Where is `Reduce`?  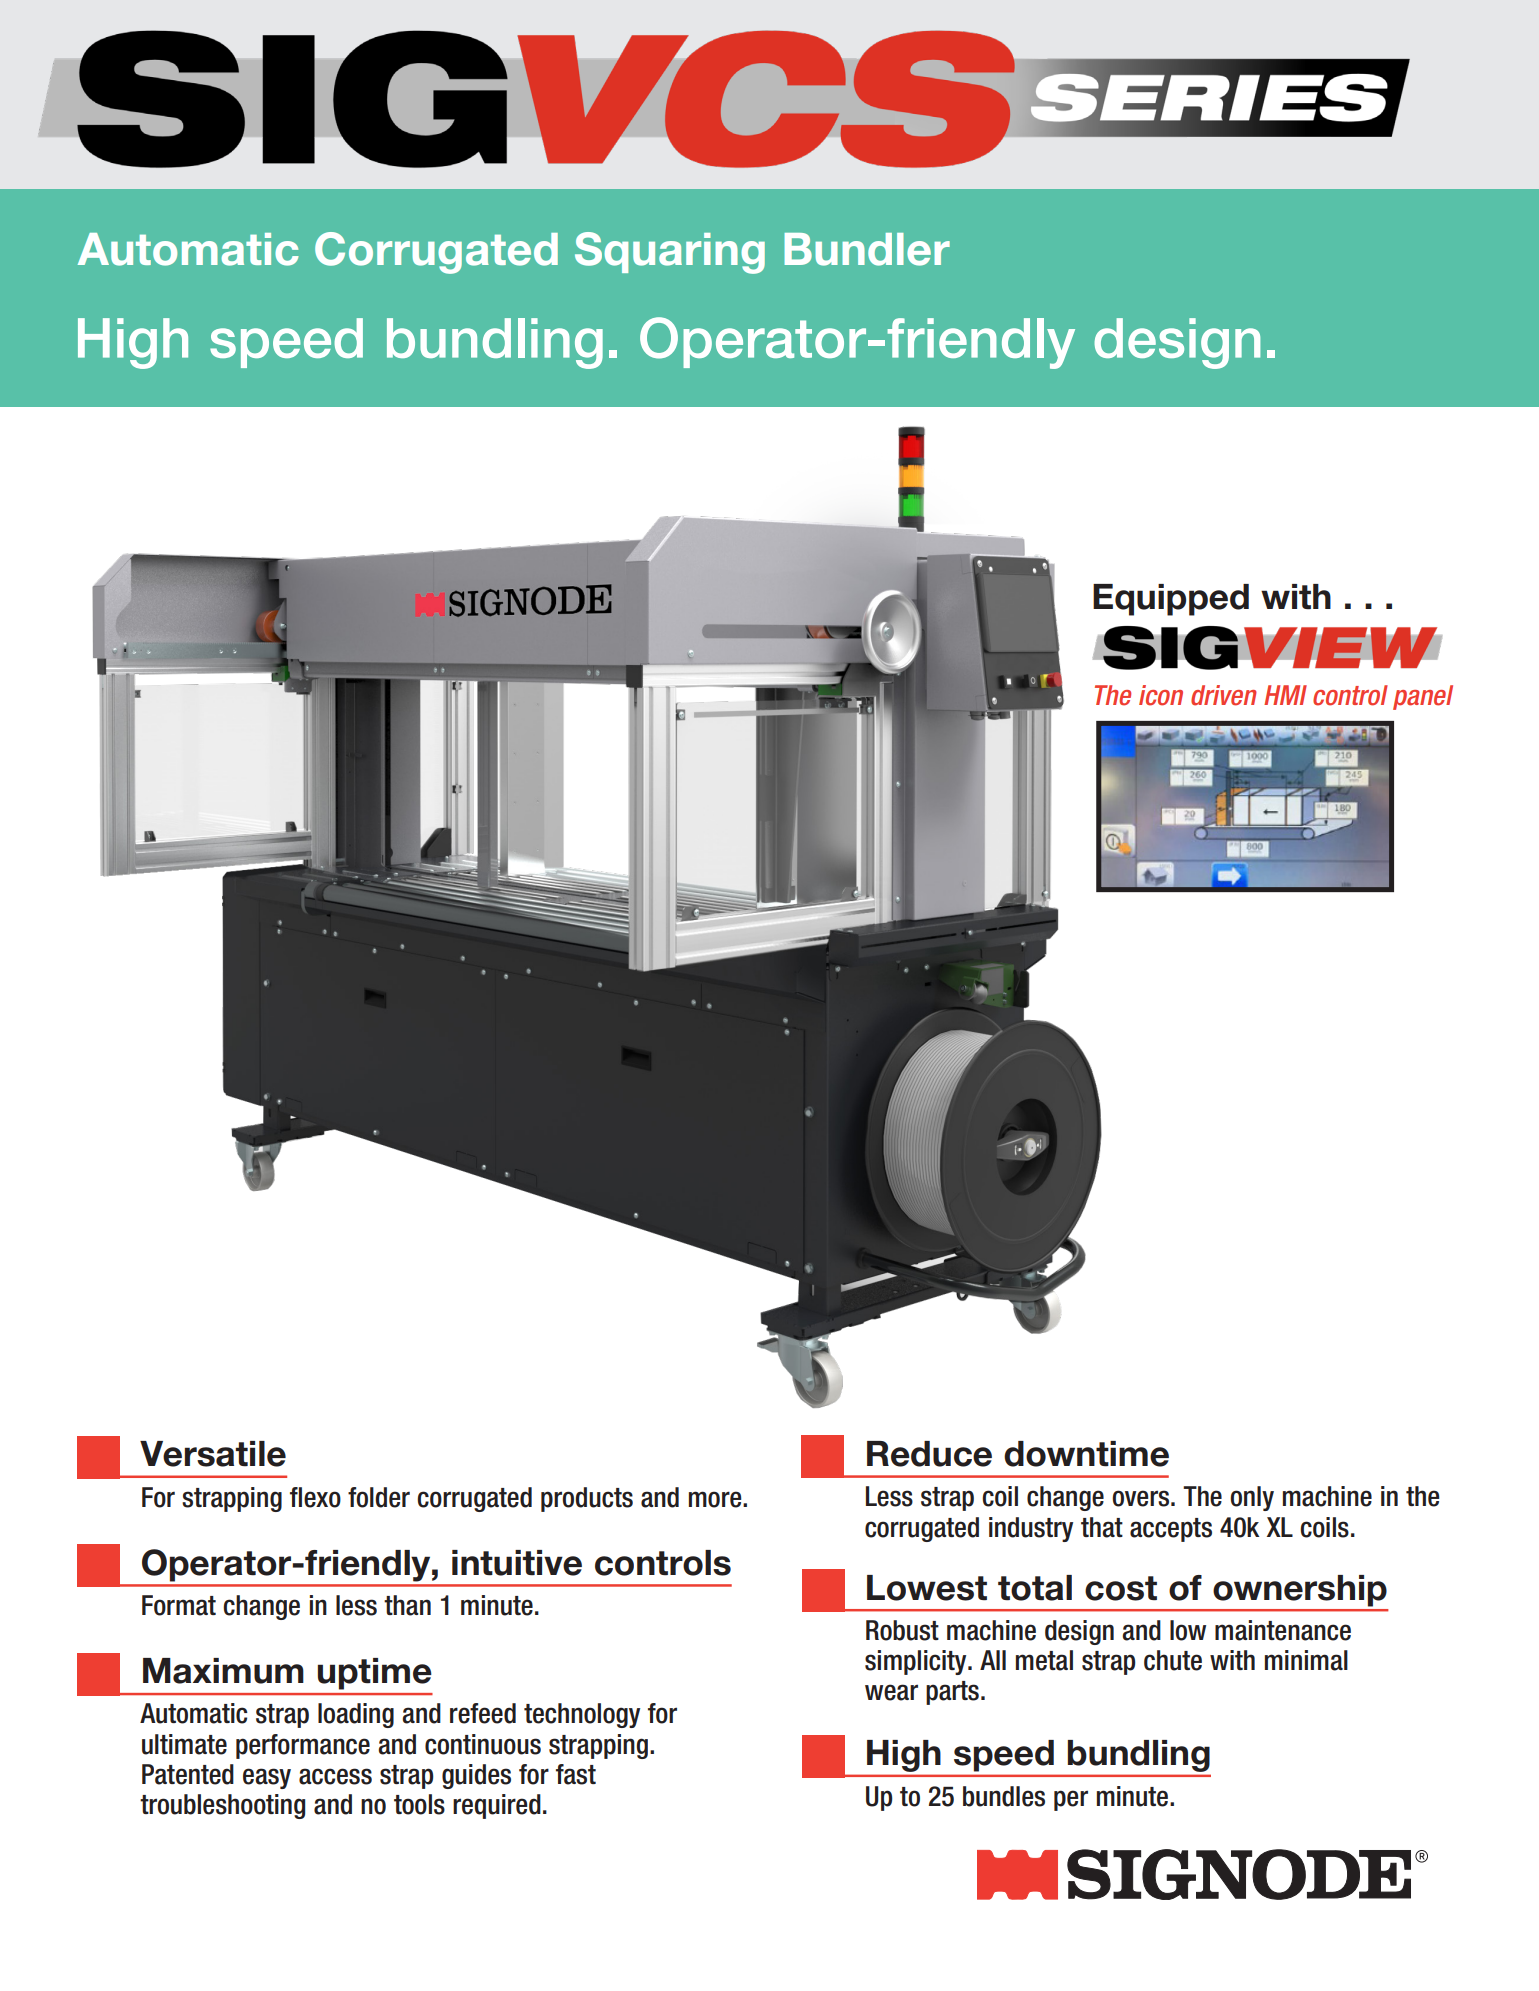 Reduce is located at coordinates (929, 1454).
